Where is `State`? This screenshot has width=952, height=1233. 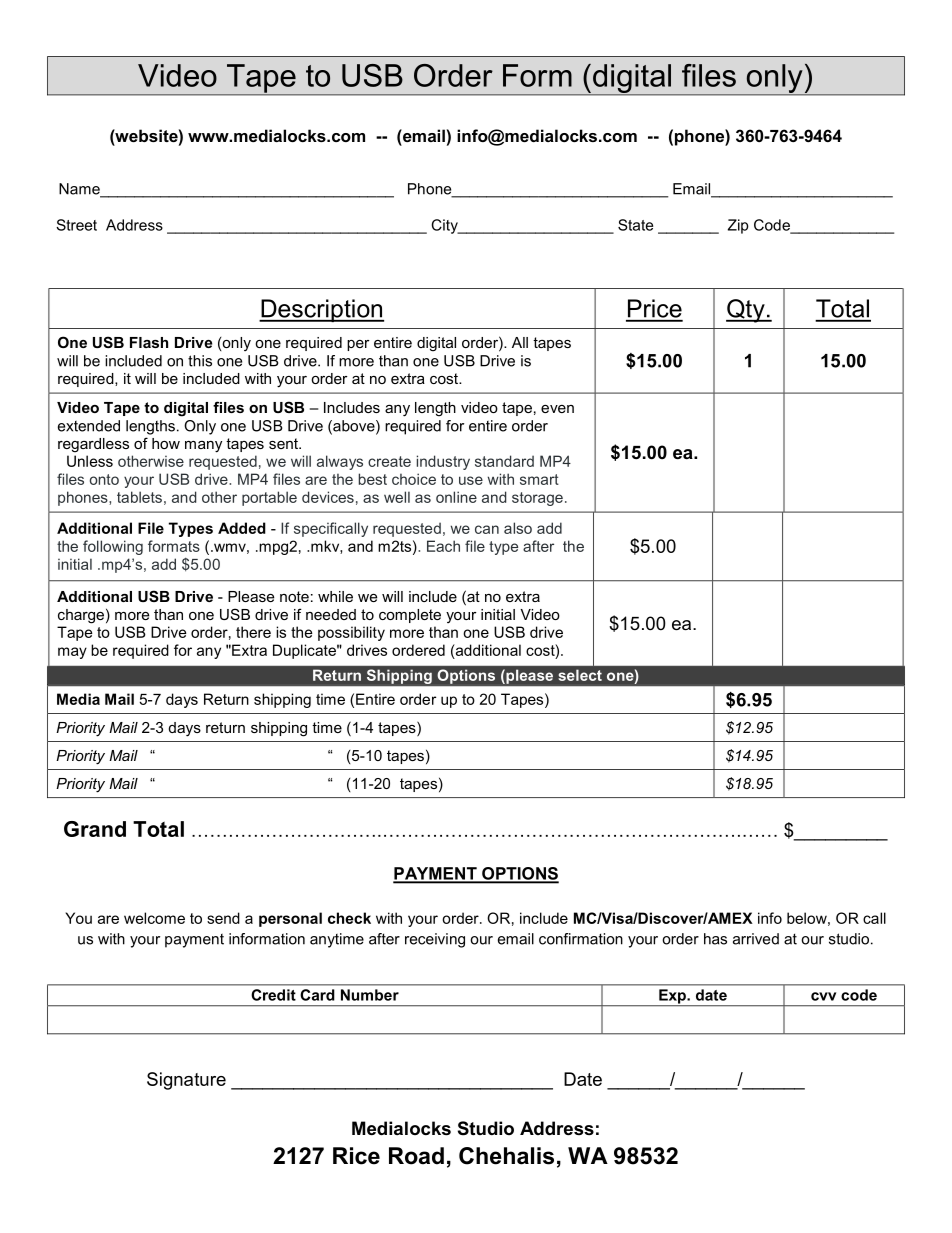 State is located at coordinates (635, 225).
